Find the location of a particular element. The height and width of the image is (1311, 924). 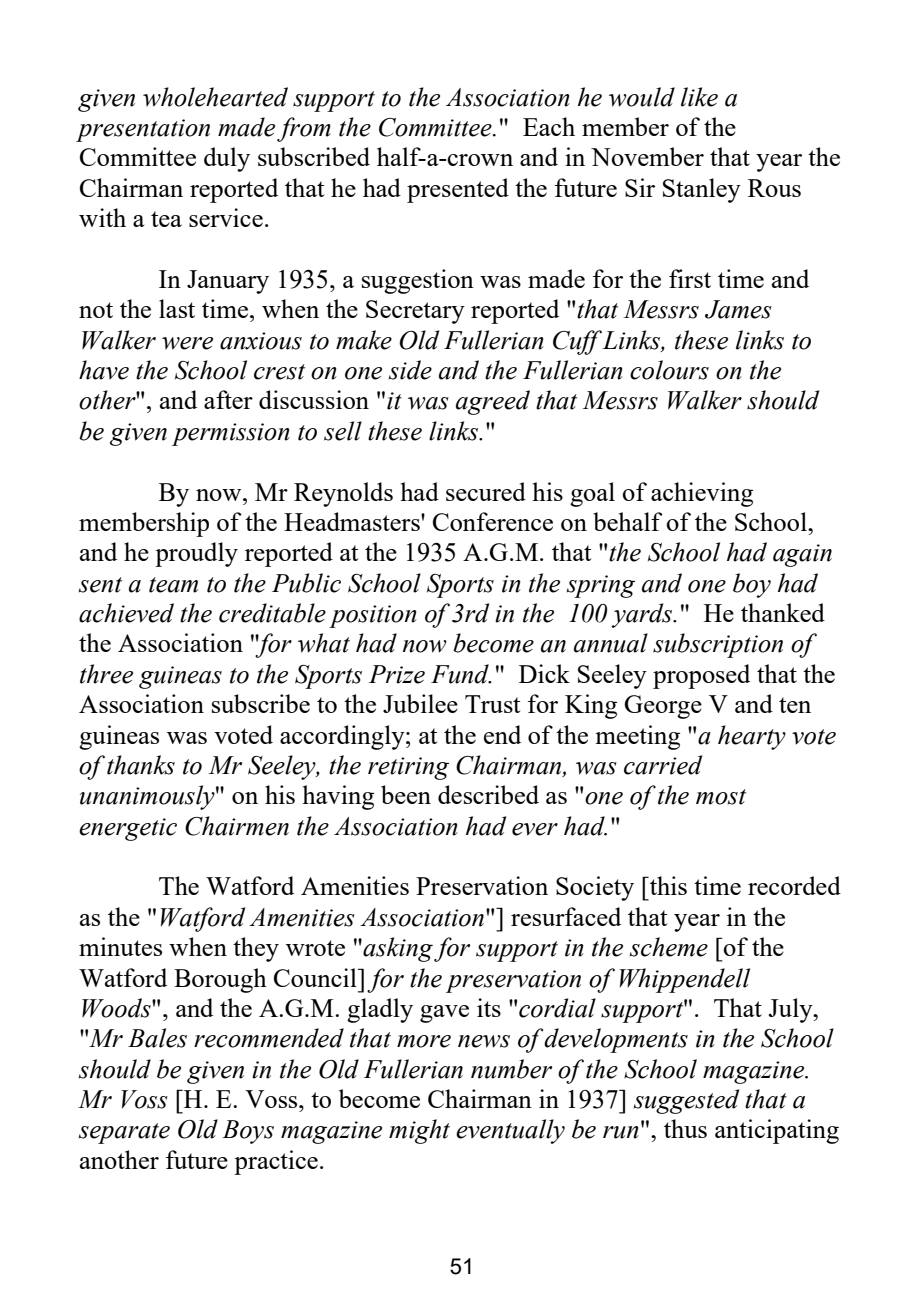

Fund is located at coordinates (461, 674).
